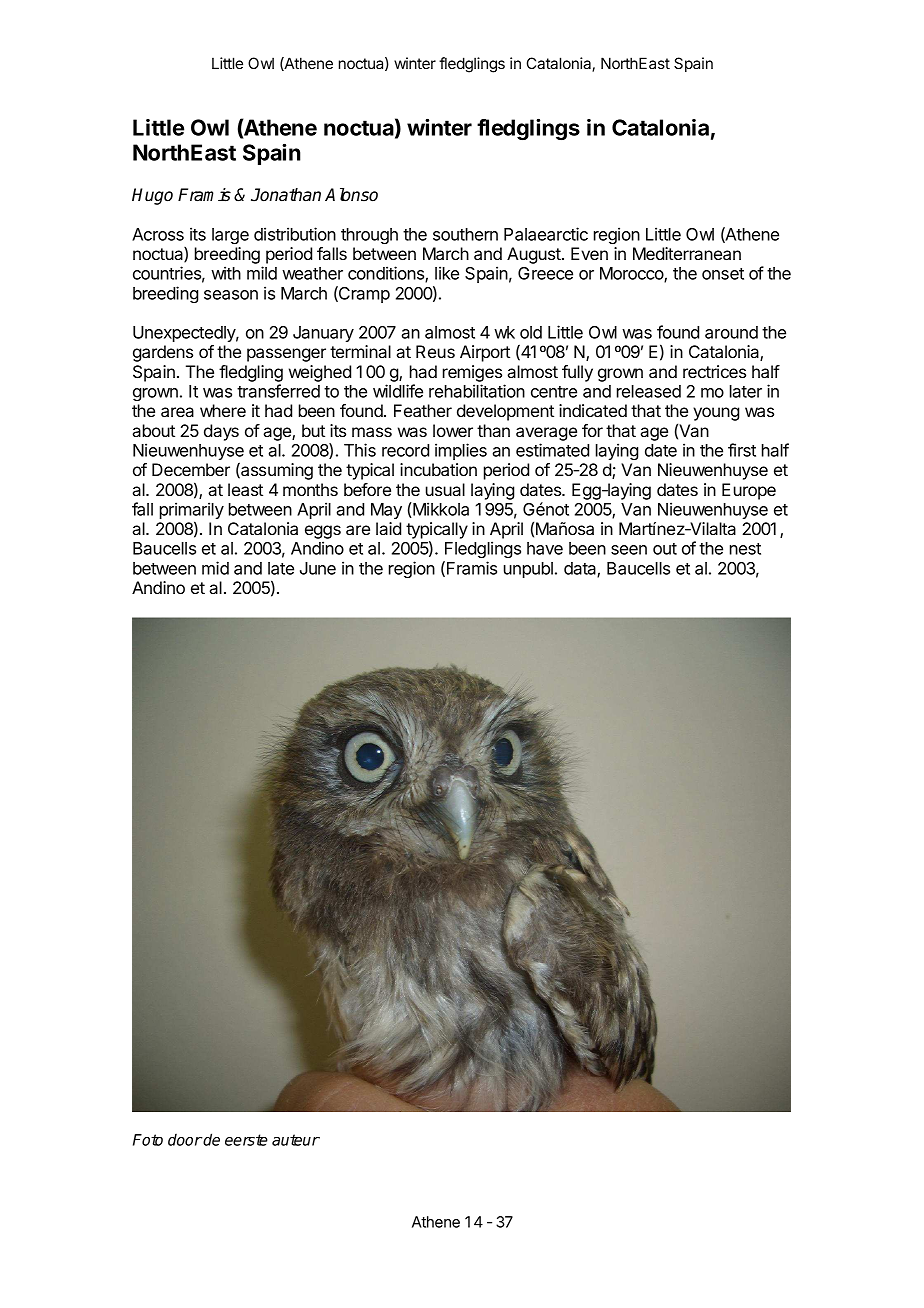  What do you see at coordinates (296, 1140) in the screenshot?
I see `auteur` at bounding box center [296, 1140].
